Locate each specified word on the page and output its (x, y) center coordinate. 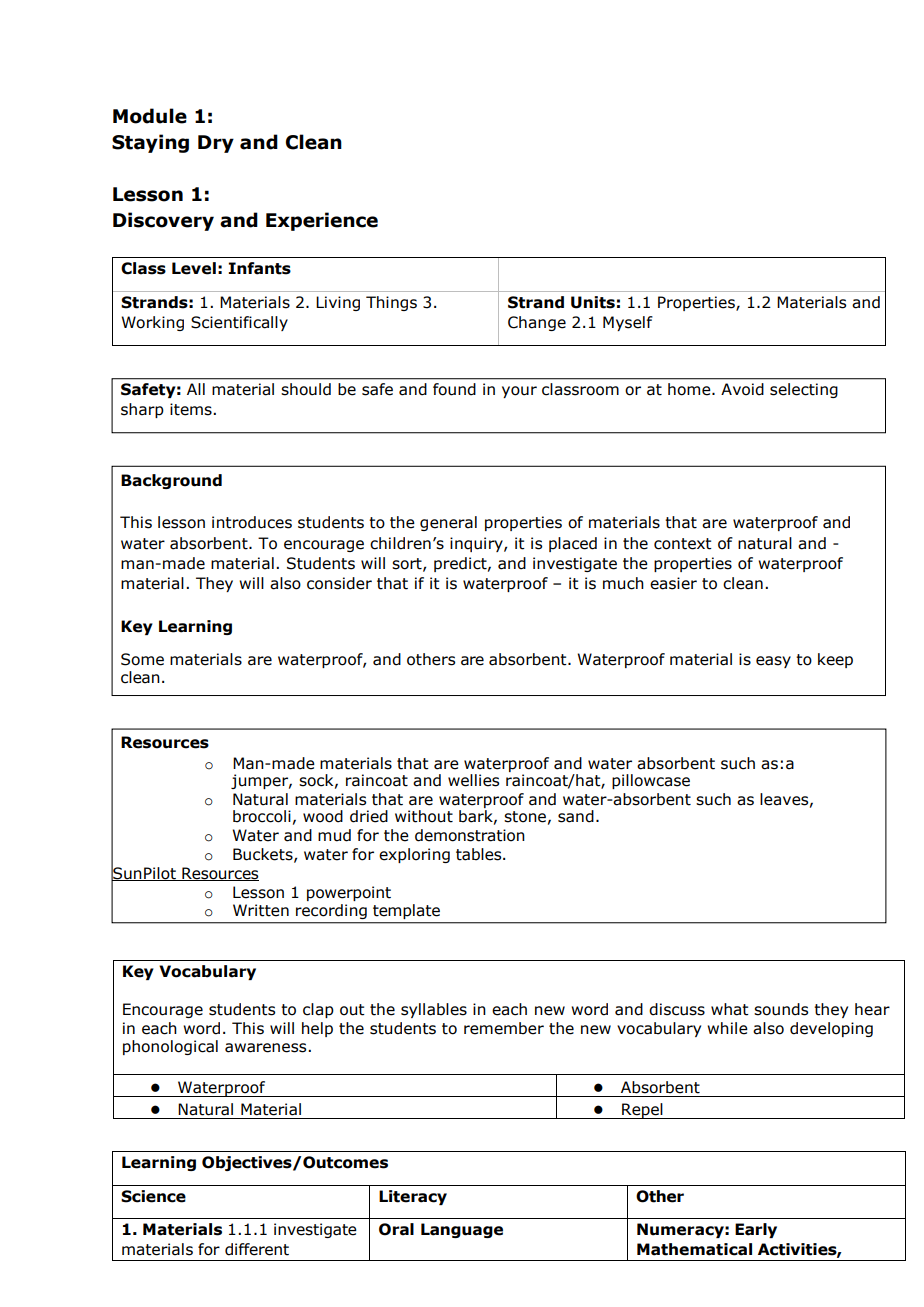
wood (323, 816)
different (257, 1249)
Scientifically (239, 323)
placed (573, 544)
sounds (781, 1009)
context (683, 544)
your (519, 392)
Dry (216, 144)
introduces (252, 522)
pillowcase (651, 781)
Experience (322, 221)
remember (504, 1028)
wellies (473, 780)
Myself (628, 323)
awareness (267, 1048)
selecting (804, 390)
